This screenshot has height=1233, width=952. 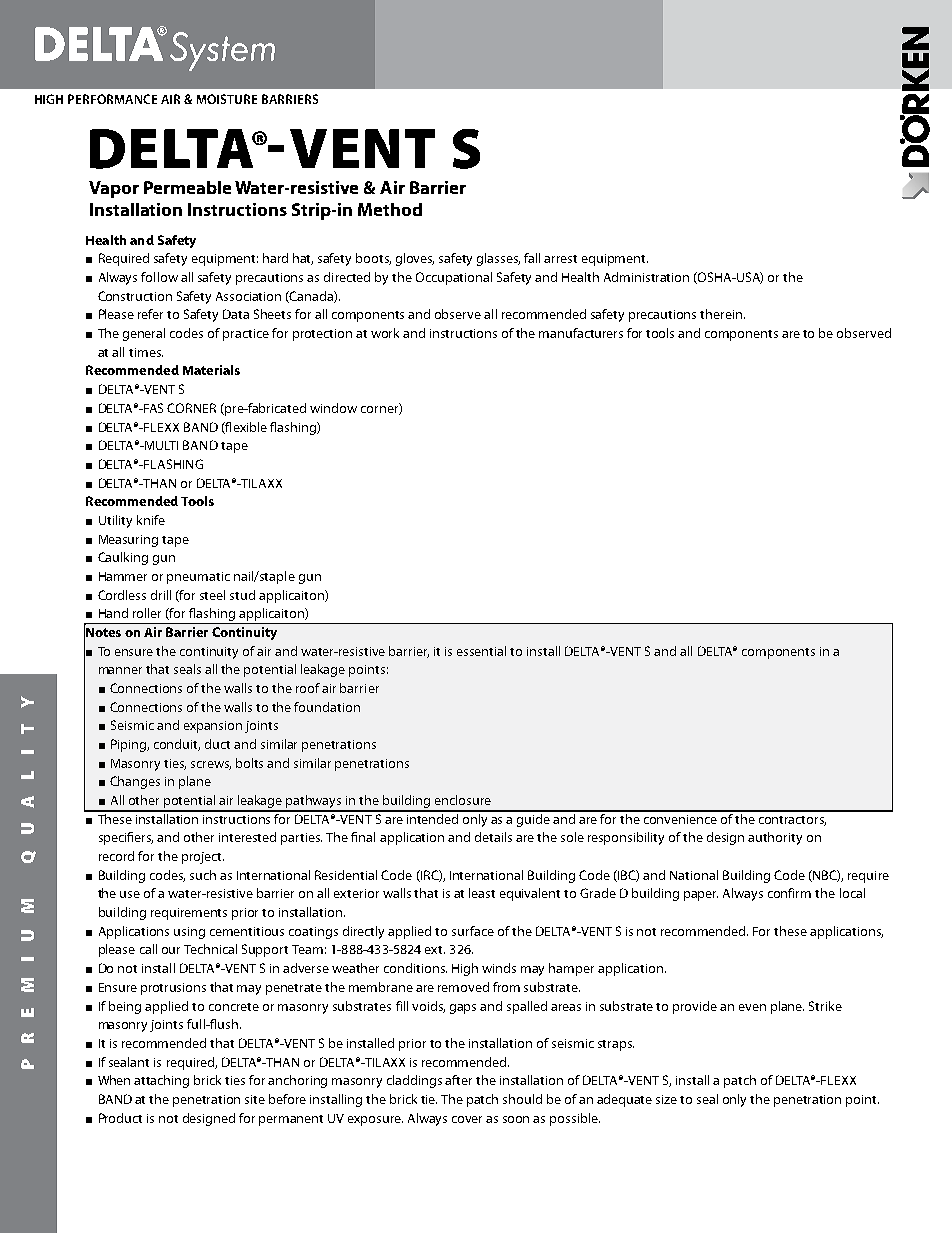 I want to click on confirm, so click(x=789, y=893).
